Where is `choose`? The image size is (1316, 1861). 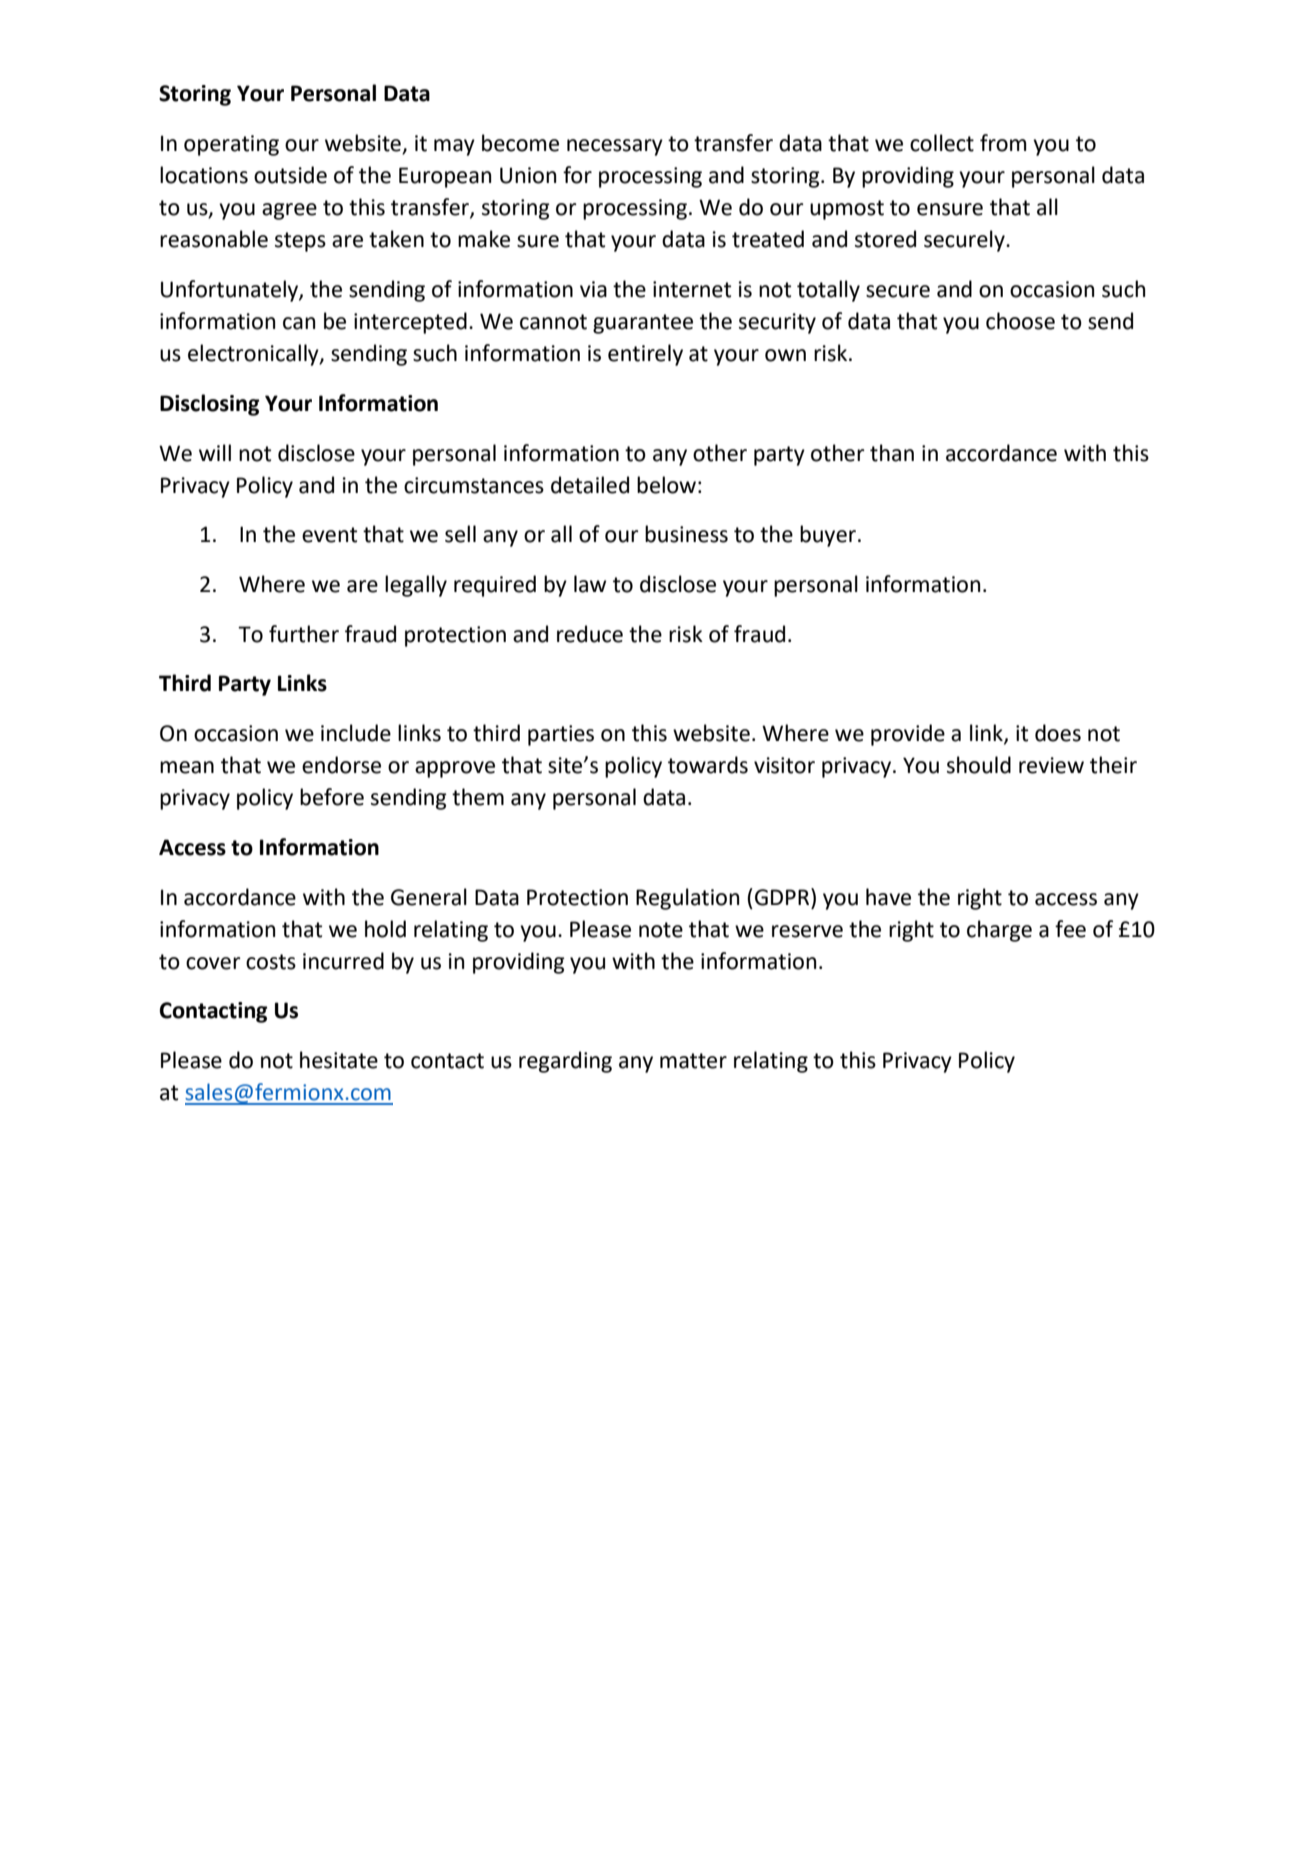 choose is located at coordinates (1020, 321).
